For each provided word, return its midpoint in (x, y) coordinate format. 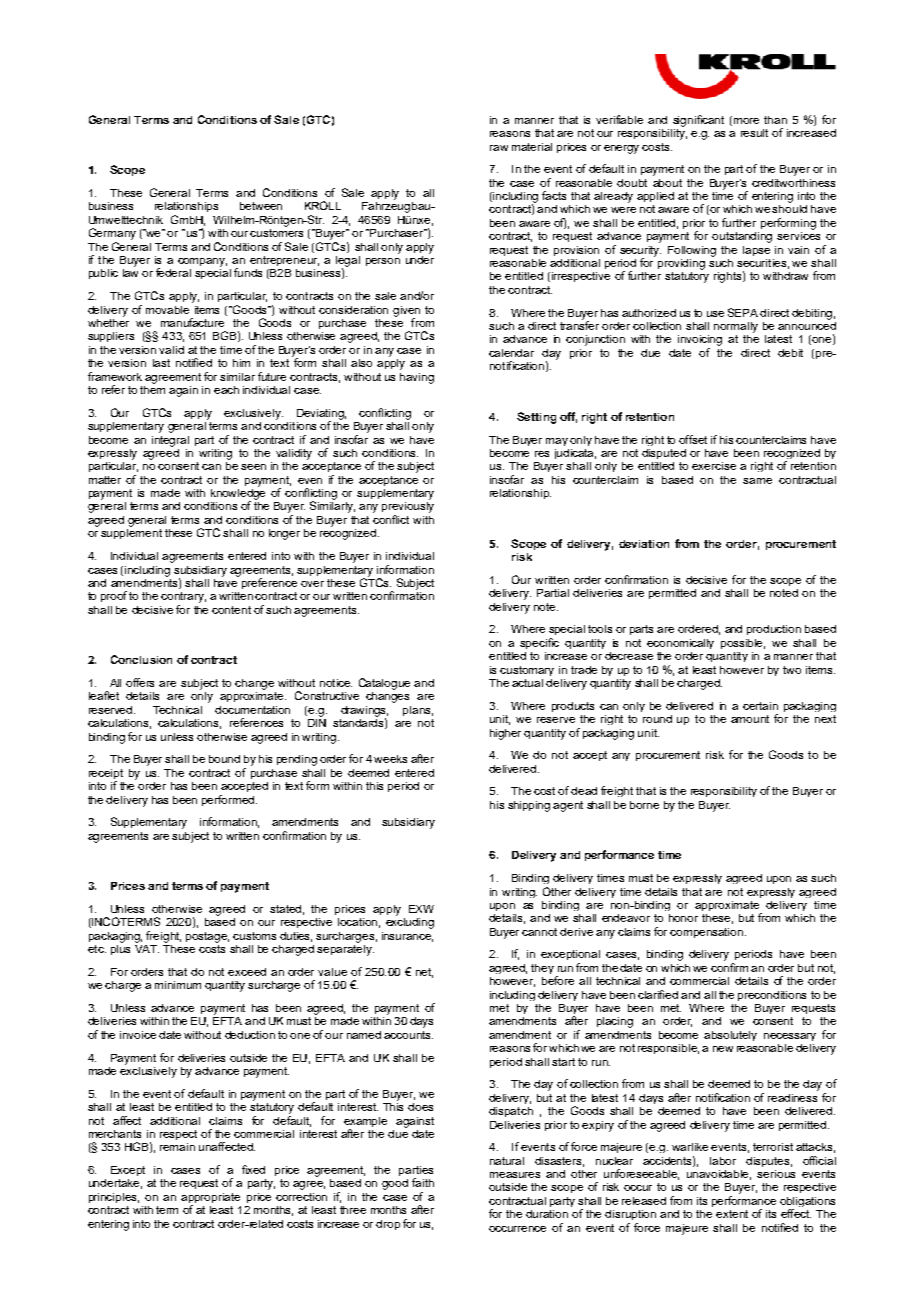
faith (423, 1182)
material (532, 147)
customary (527, 671)
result (754, 133)
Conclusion (141, 659)
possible (743, 644)
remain (177, 1147)
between (261, 206)
